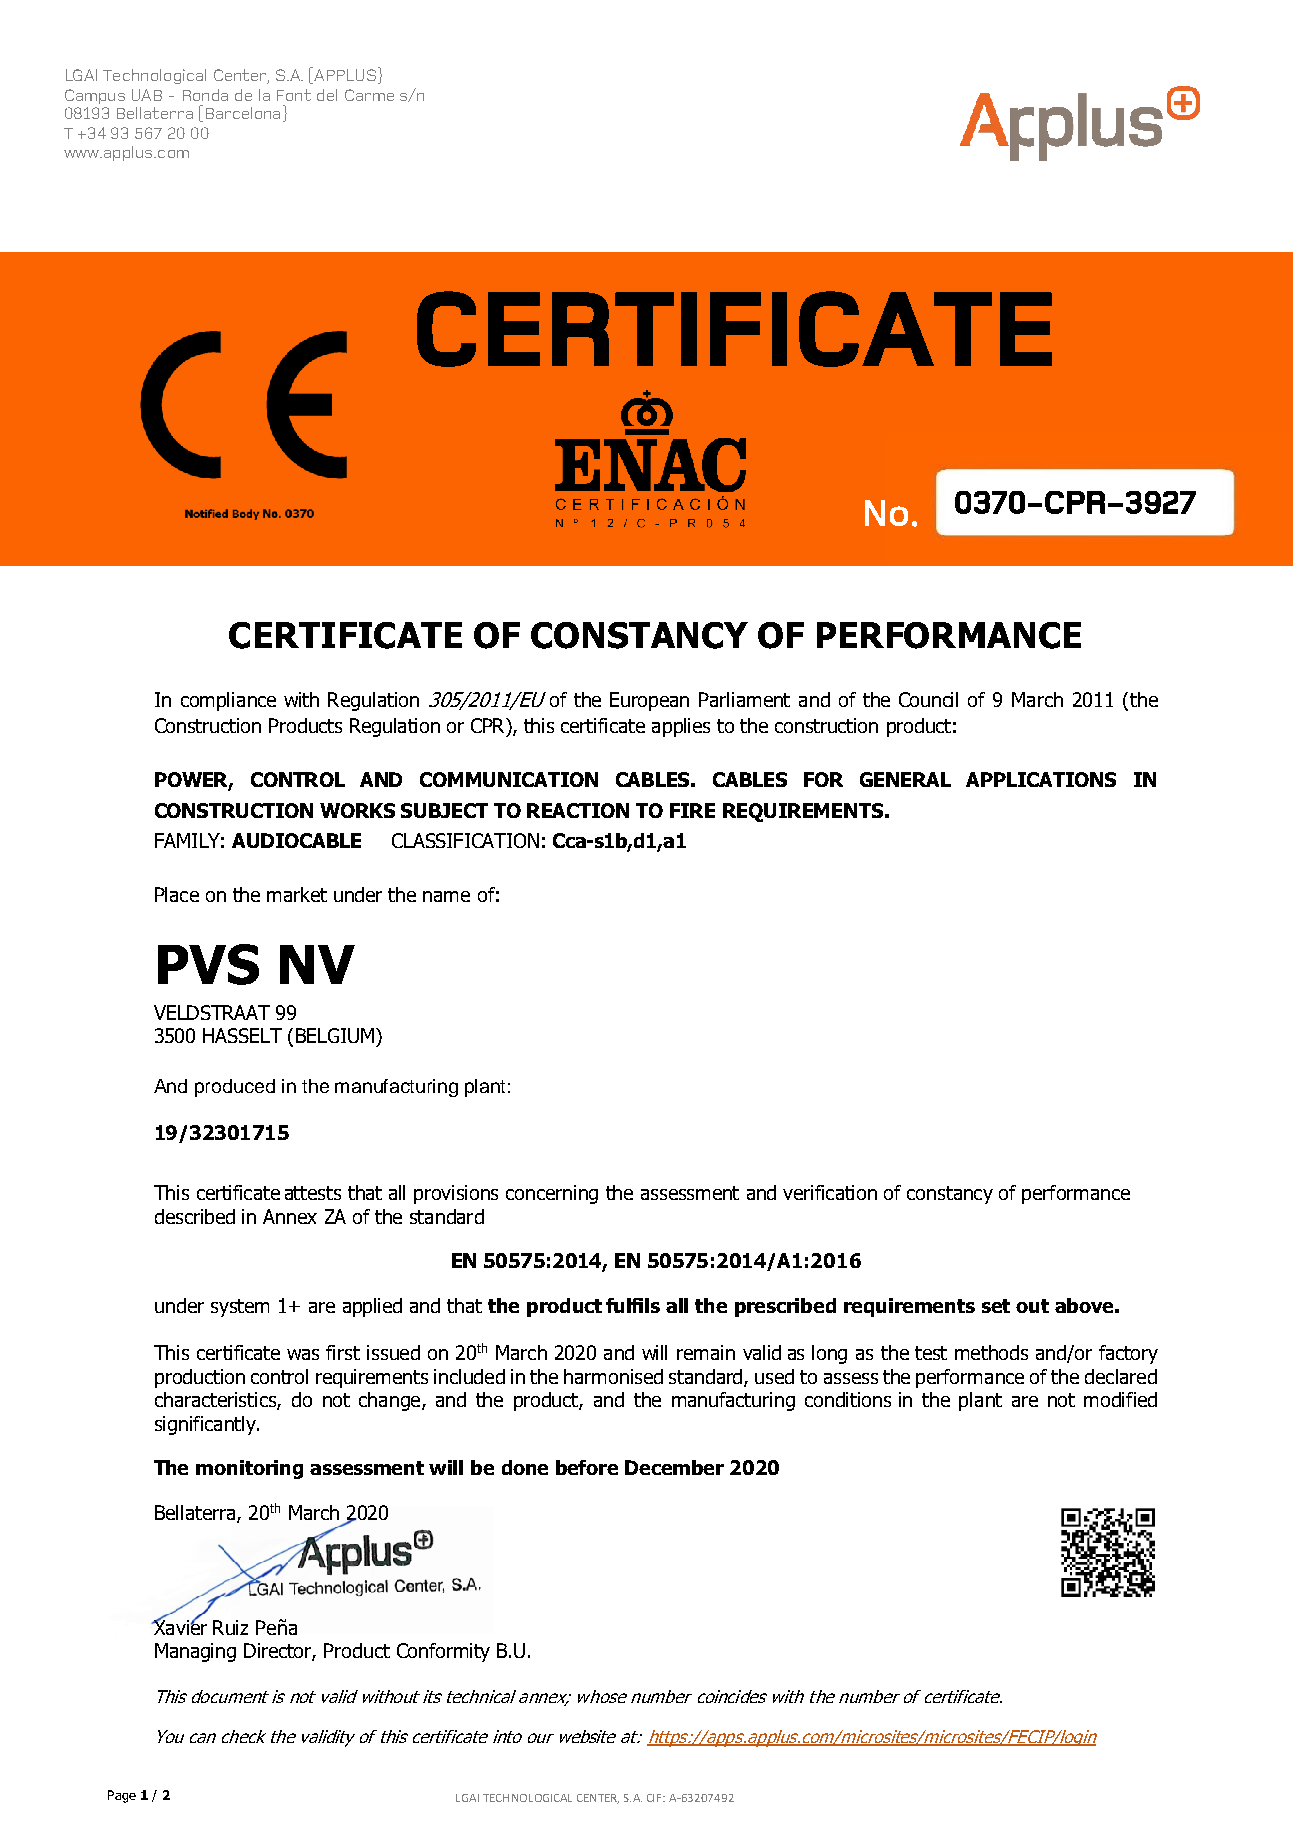  I want to click on Barcelona, so click(243, 113).
